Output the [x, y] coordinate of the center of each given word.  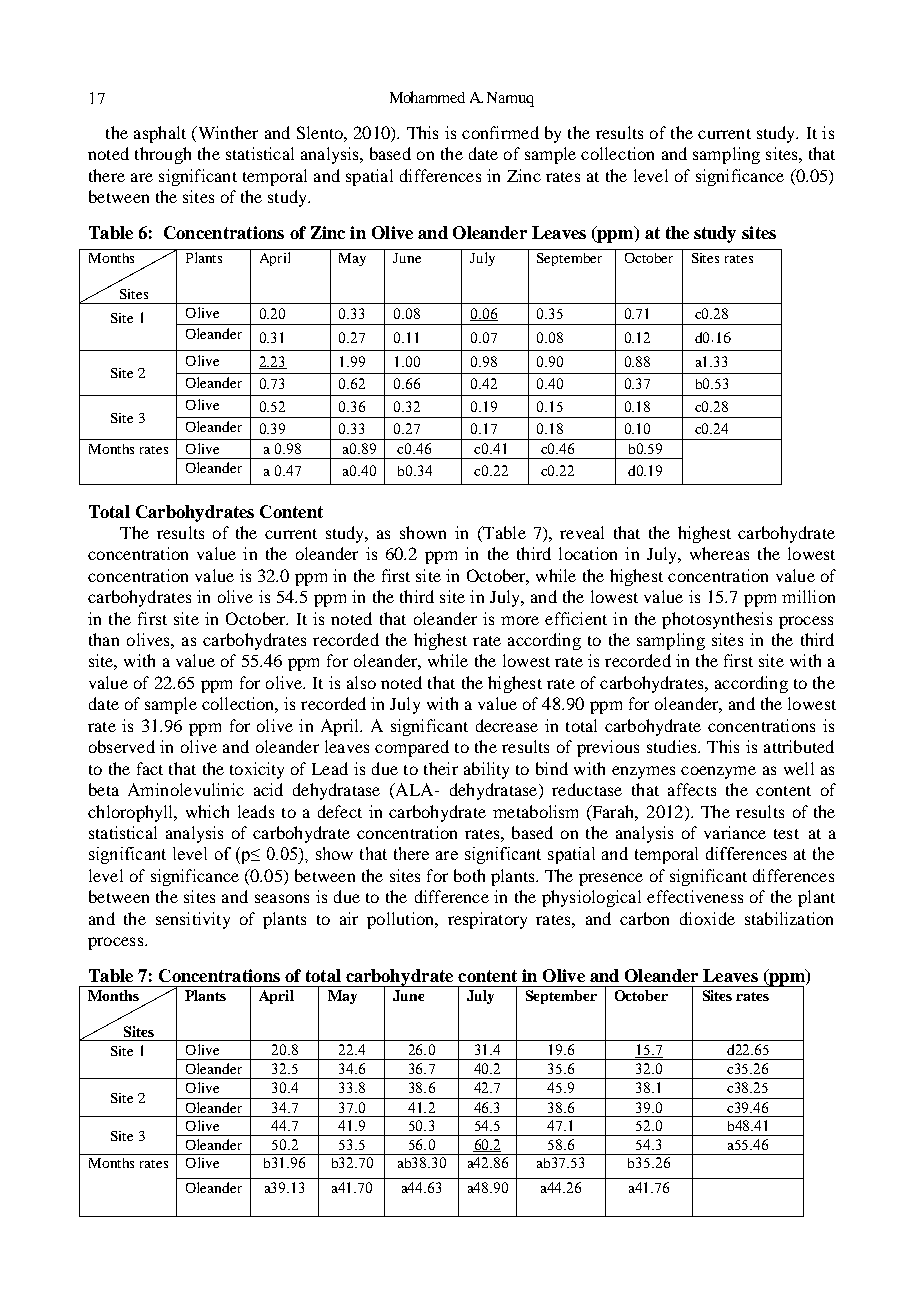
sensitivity [193, 920]
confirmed [500, 132]
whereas [719, 553]
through [163, 155]
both [469, 875]
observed [122, 746]
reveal [582, 532]
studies [673, 746]
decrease [507, 725]
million [808, 596]
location [588, 553]
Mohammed [427, 97]
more [520, 620]
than [104, 639]
